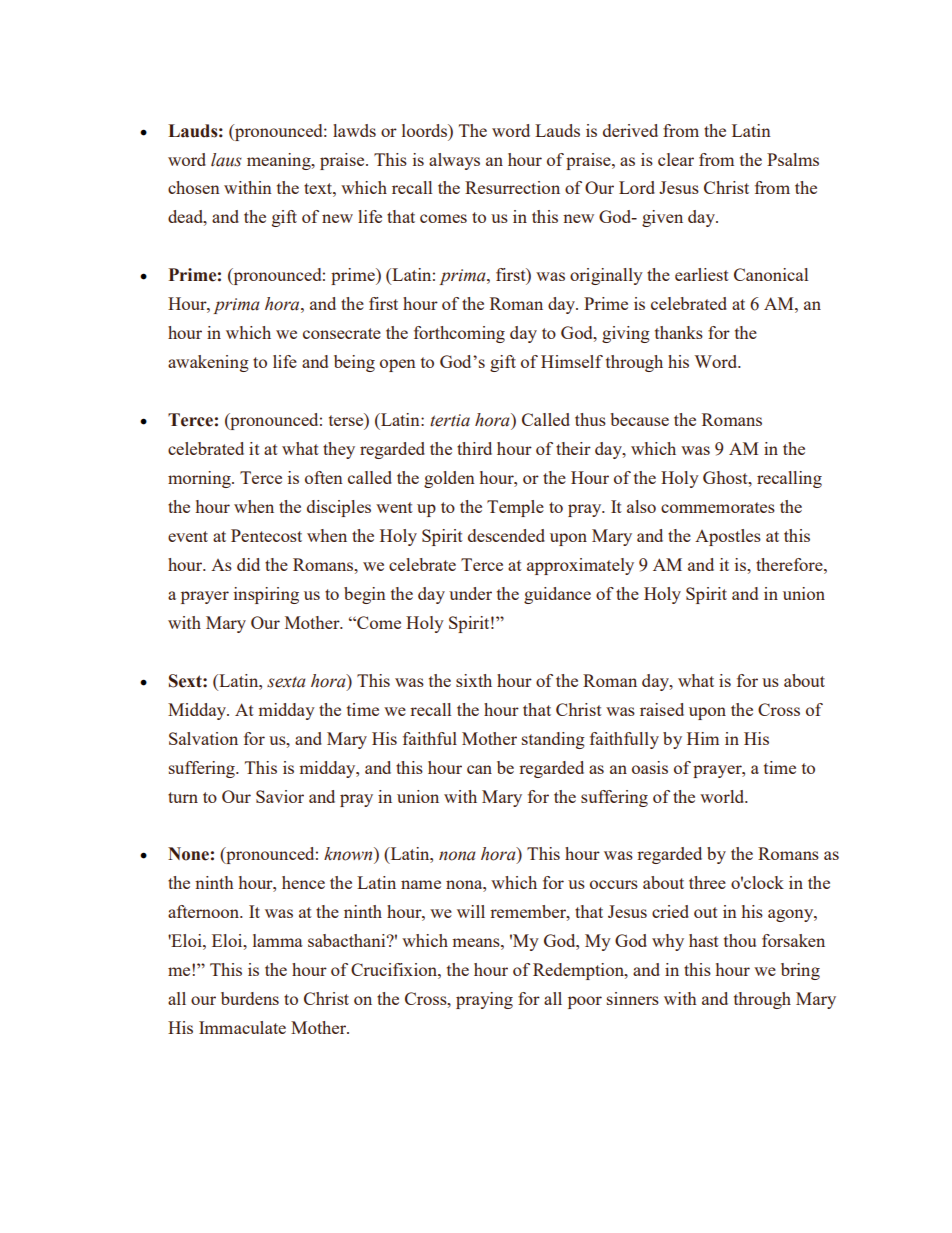  I want to click on burdens, so click(250, 998).
